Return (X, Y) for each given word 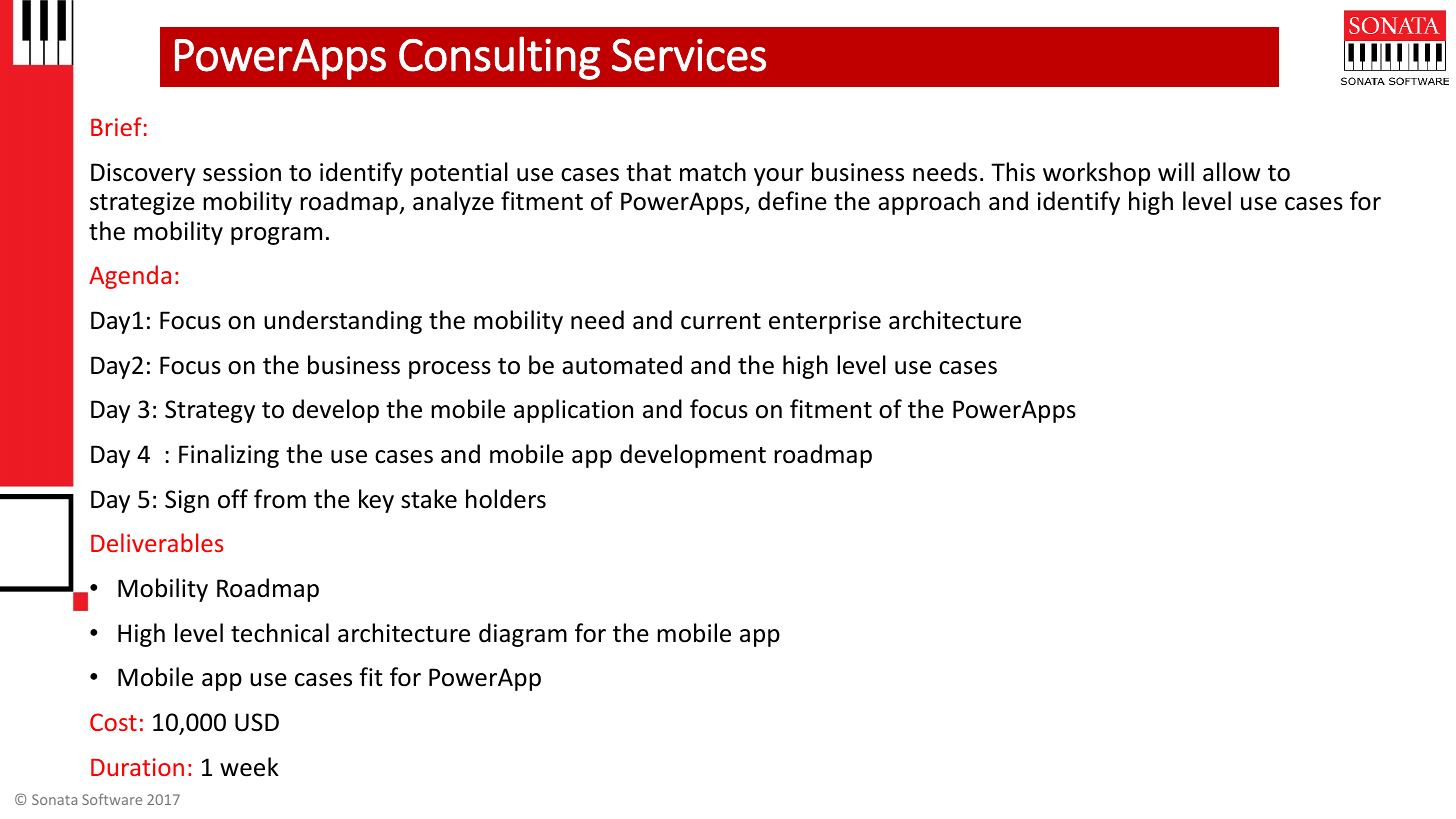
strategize (142, 203)
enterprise (825, 322)
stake (429, 499)
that (648, 172)
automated (622, 365)
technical (280, 633)
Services (689, 55)
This (1013, 172)
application (573, 411)
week (249, 767)
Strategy (210, 411)
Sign (187, 501)
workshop (1096, 174)
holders (506, 499)
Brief (116, 126)
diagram (523, 635)
